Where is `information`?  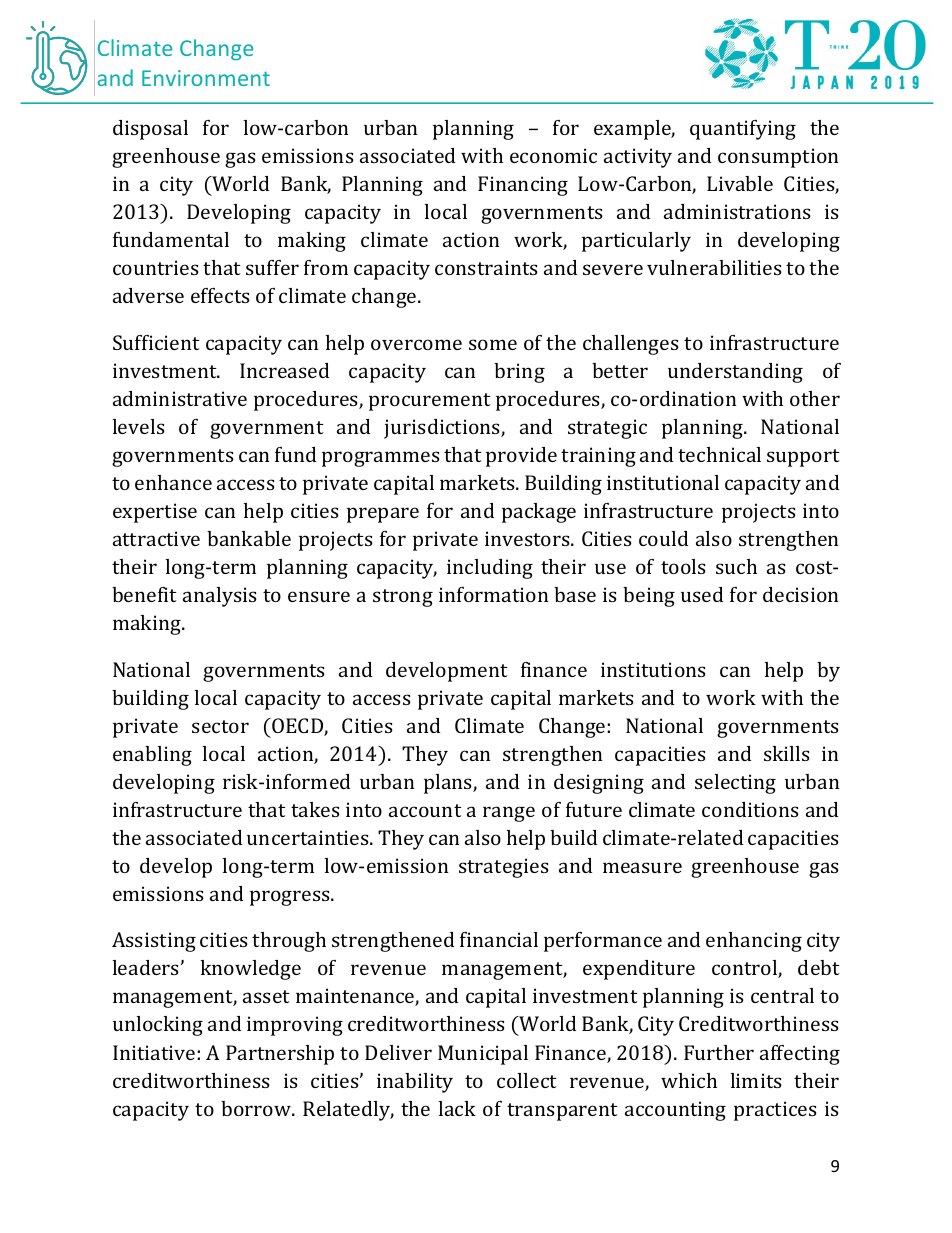 information is located at coordinates (493, 594).
